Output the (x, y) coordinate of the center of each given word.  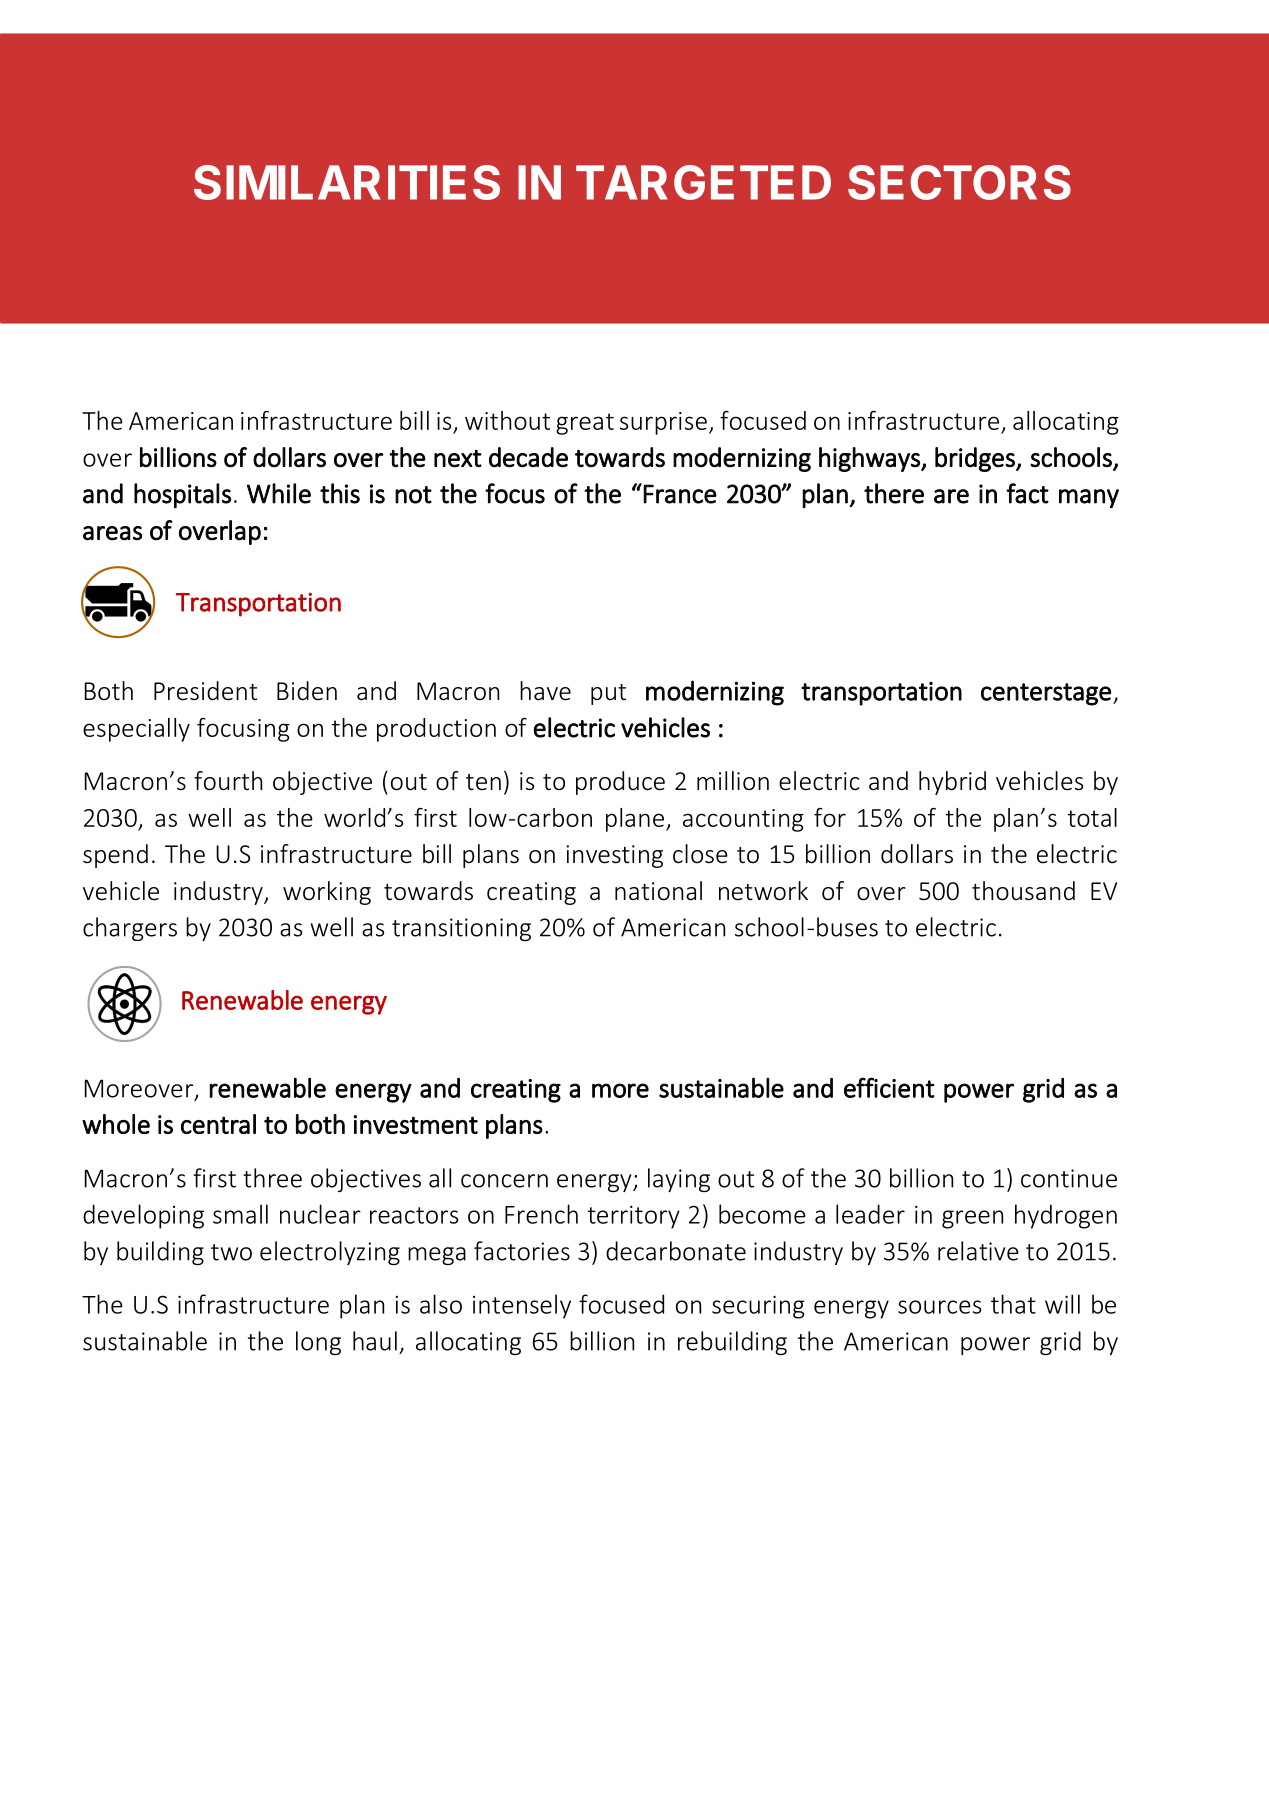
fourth (228, 781)
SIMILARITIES (347, 182)
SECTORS (959, 182)
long (318, 1343)
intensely (522, 1306)
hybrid (952, 783)
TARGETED (703, 182)
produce (620, 783)
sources (939, 1307)
